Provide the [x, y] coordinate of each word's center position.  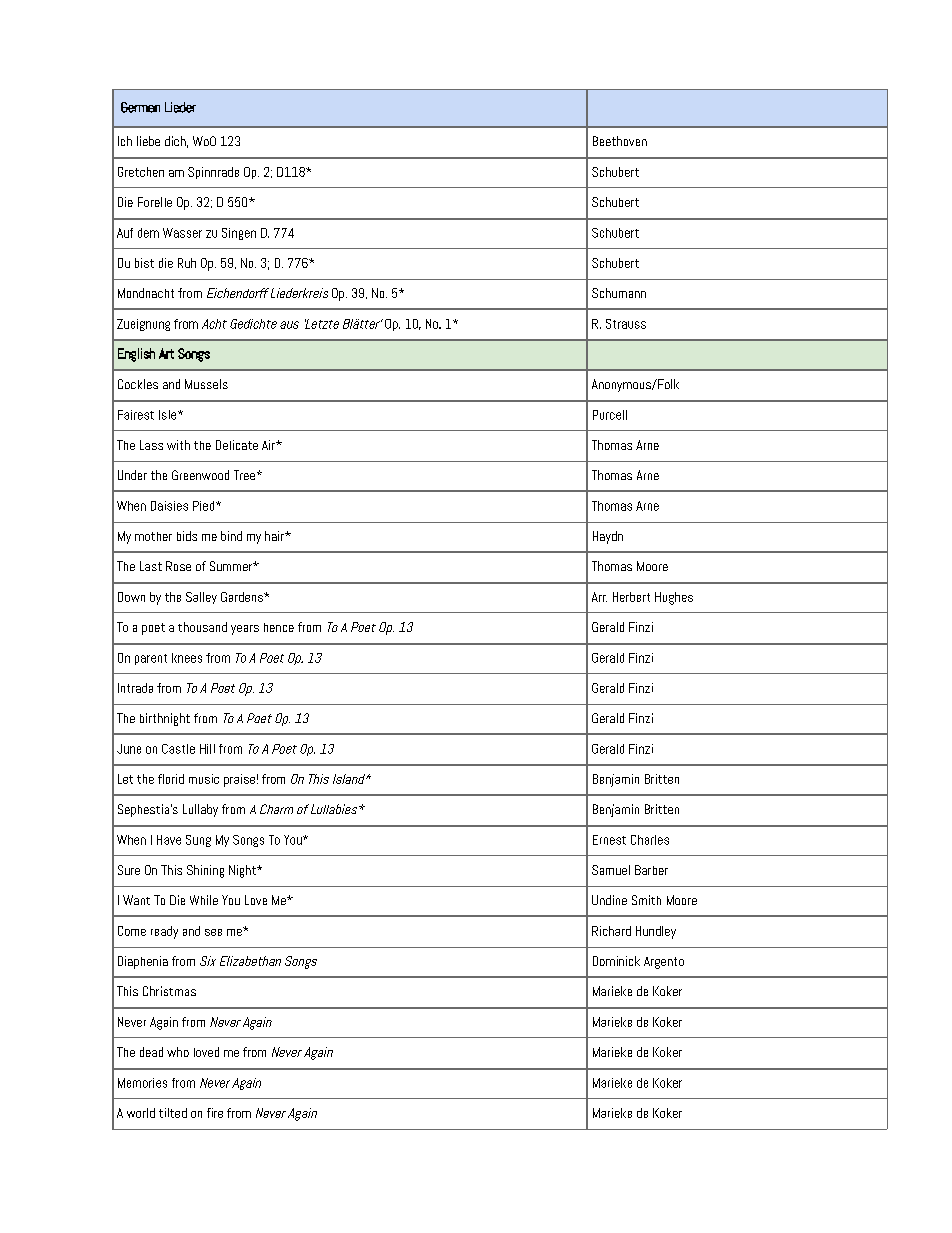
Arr [599, 597]
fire [215, 1113]
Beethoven [620, 141]
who [178, 1052]
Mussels [206, 384]
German [140, 107]
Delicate [237, 445]
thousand [202, 627]
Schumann [619, 293]
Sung [198, 841]
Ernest [609, 840]
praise [239, 780]
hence [279, 627]
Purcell [610, 415]
